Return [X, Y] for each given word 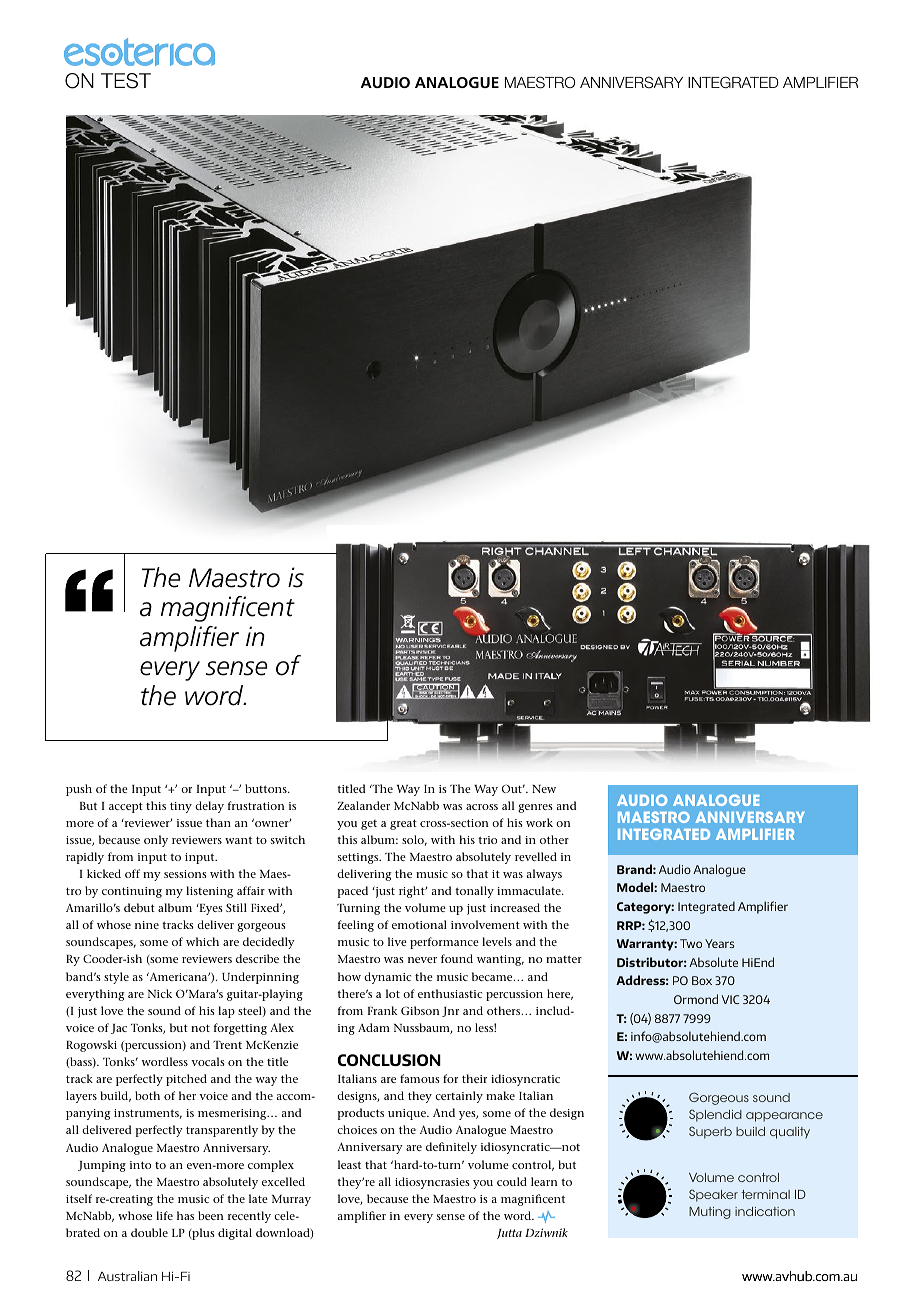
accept [126, 807]
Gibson [420, 1010]
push [79, 790]
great [403, 824]
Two [691, 943]
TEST [126, 81]
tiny [181, 807]
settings [359, 858]
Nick [160, 993]
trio [487, 840]
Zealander [363, 805]
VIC [730, 999]
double [149, 1232]
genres [535, 808]
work [539, 822]
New [544, 789]
